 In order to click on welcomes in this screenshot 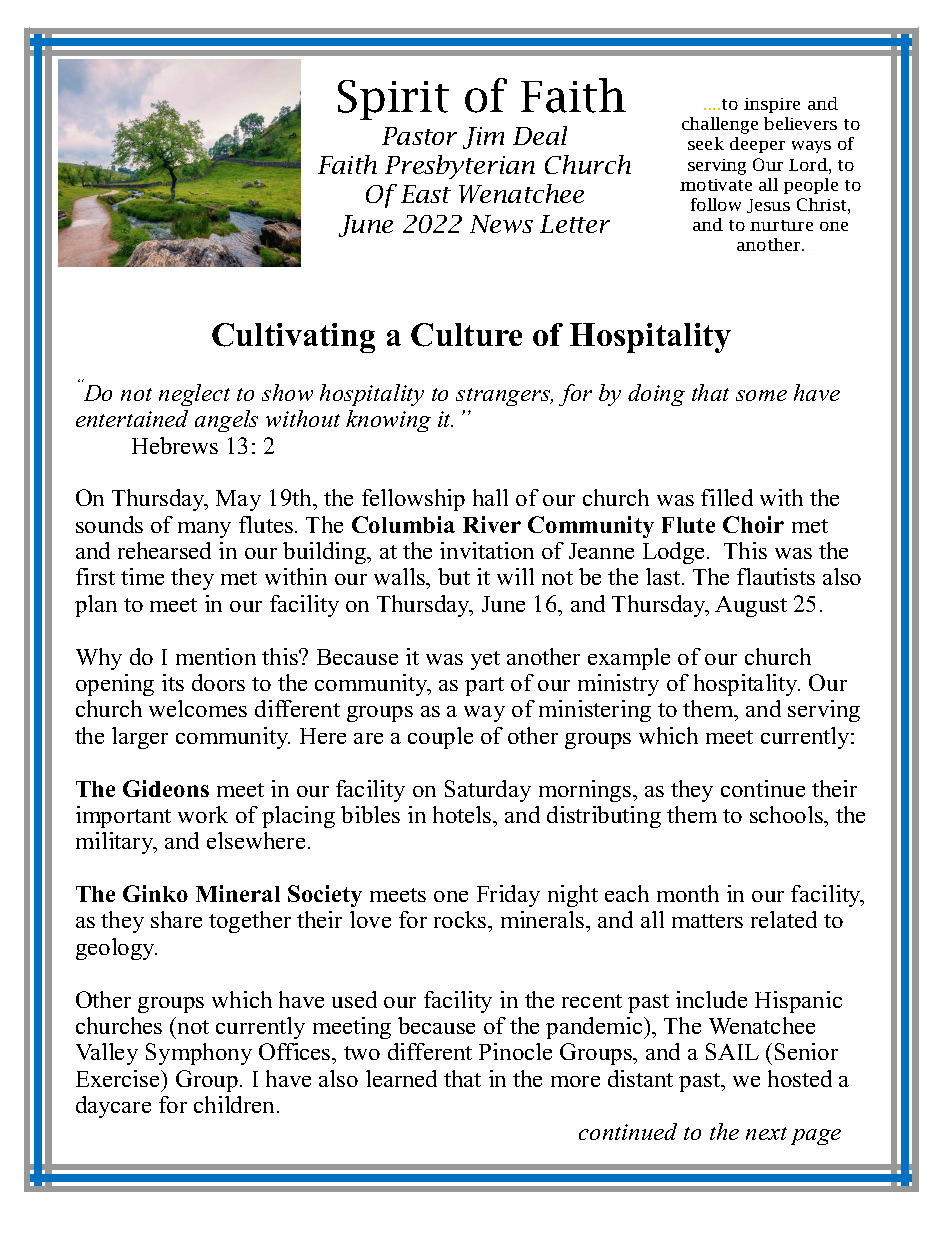, I will do `click(198, 708)`.
